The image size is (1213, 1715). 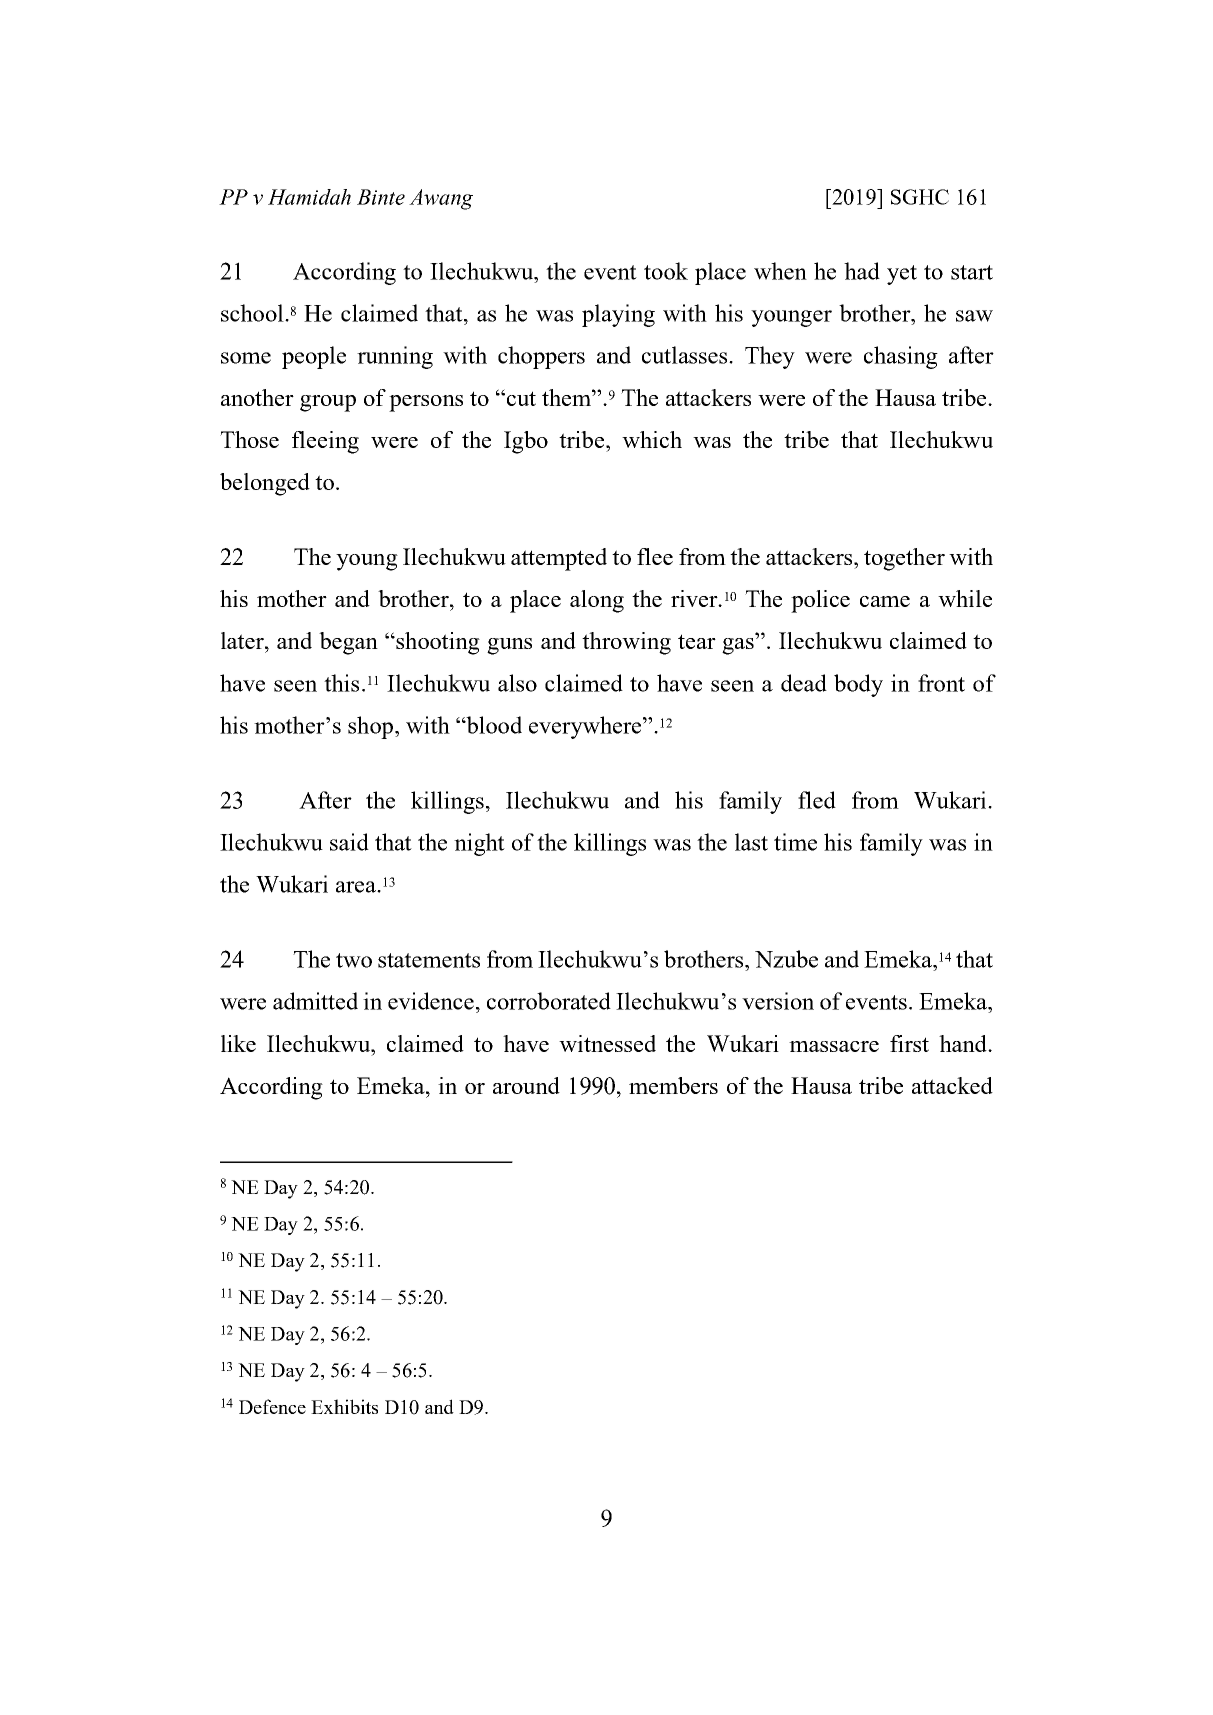 What do you see at coordinates (309, 197) in the page?
I see `Hamidah` at bounding box center [309, 197].
